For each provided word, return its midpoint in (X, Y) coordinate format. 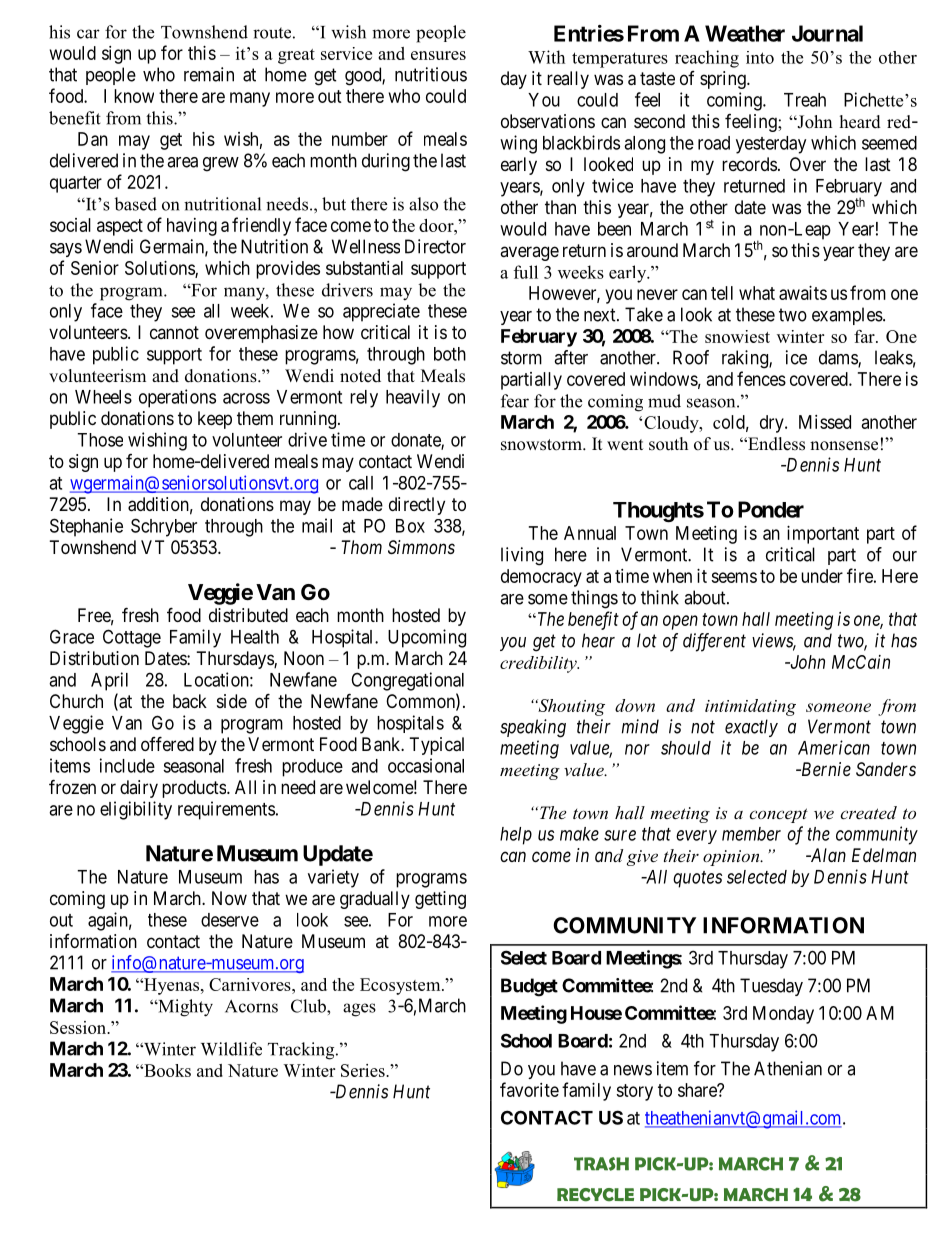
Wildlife (231, 1049)
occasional (426, 765)
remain (209, 74)
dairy (139, 789)
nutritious (431, 74)
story (634, 1092)
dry (773, 424)
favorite (529, 1089)
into (760, 57)
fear (515, 401)
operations (177, 398)
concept (778, 815)
